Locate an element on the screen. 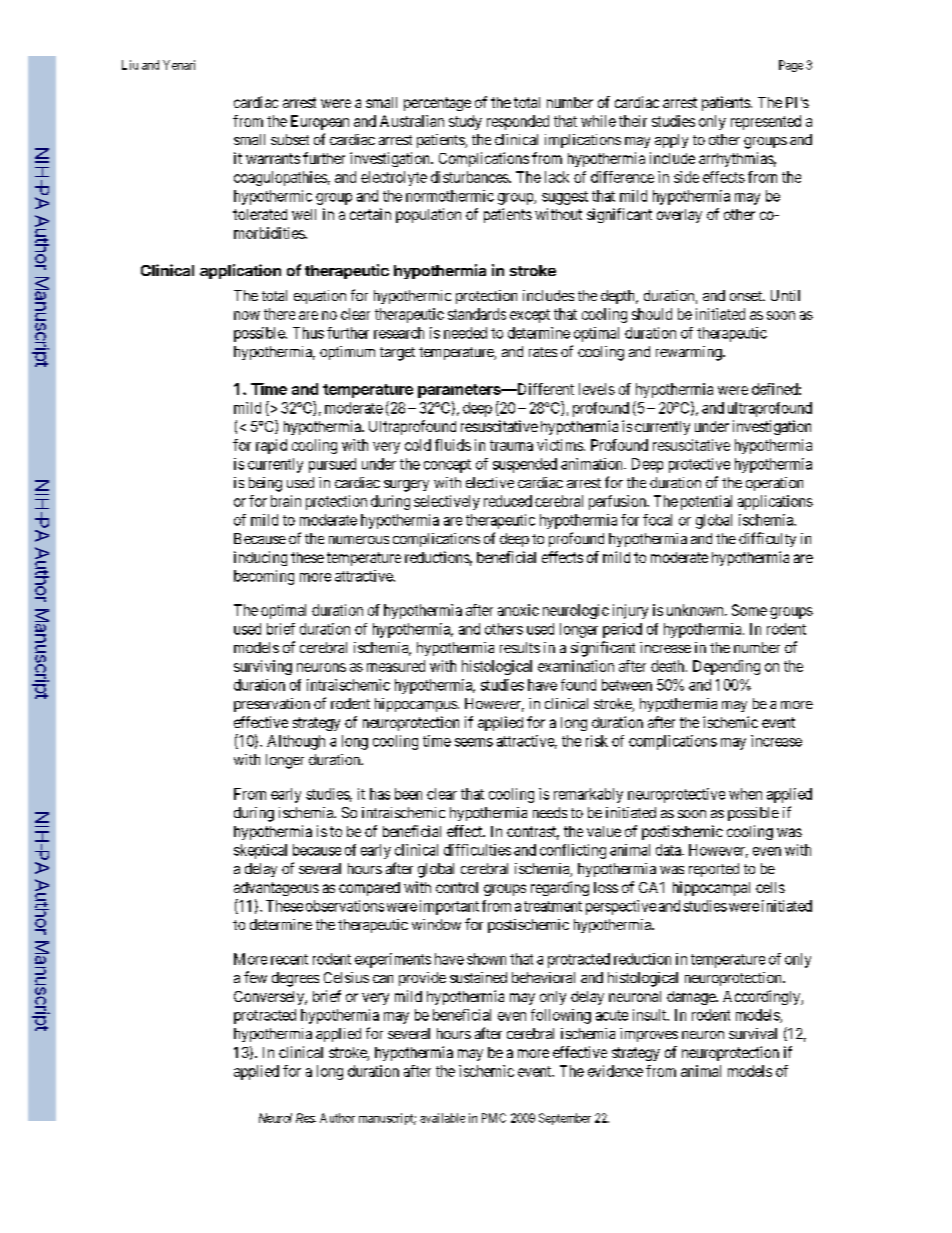 This screenshot has width=952, height=1233. Although is located at coordinates (296, 742).
